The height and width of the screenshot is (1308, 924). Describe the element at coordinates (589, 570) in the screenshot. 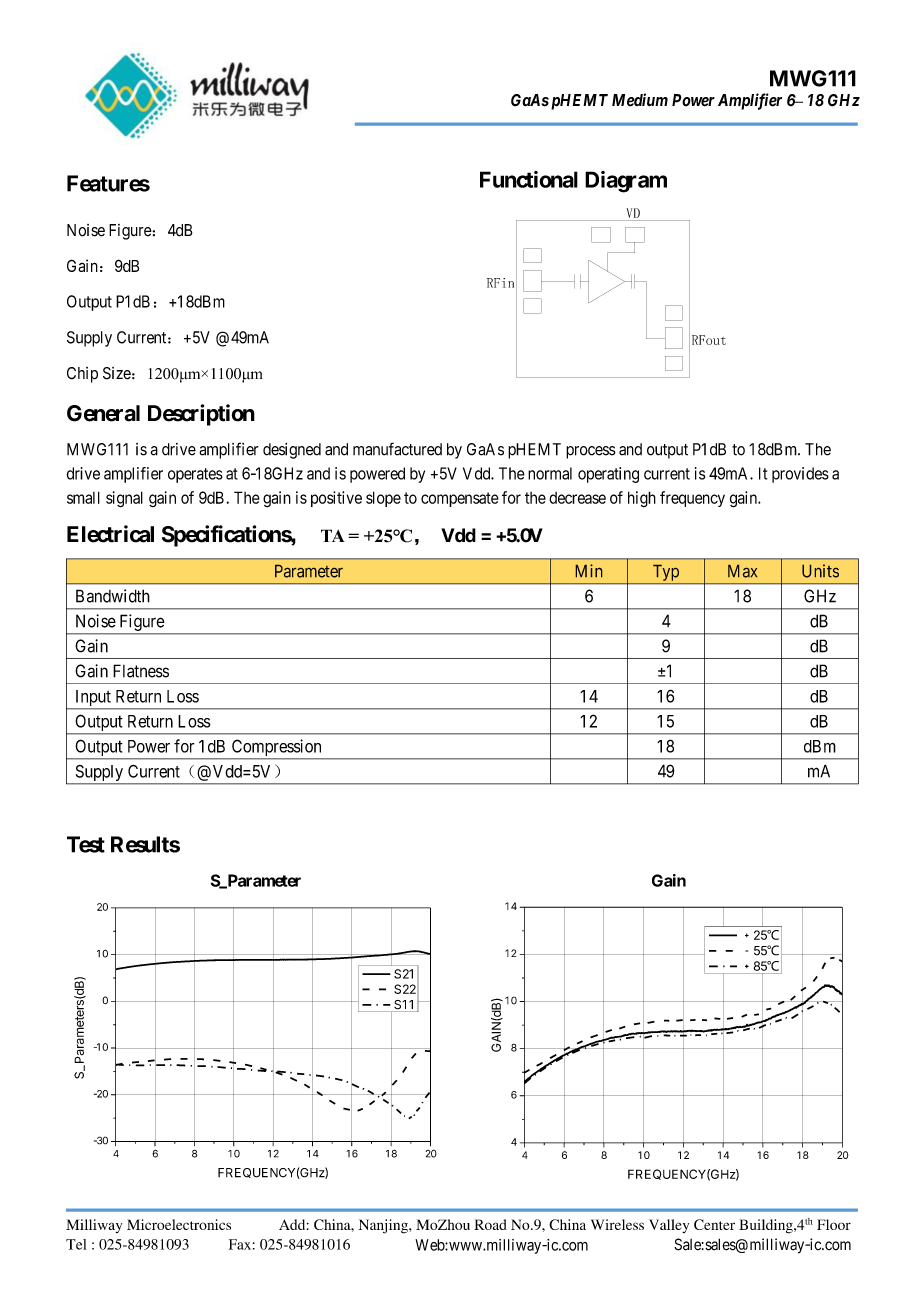

I see `Min` at that location.
